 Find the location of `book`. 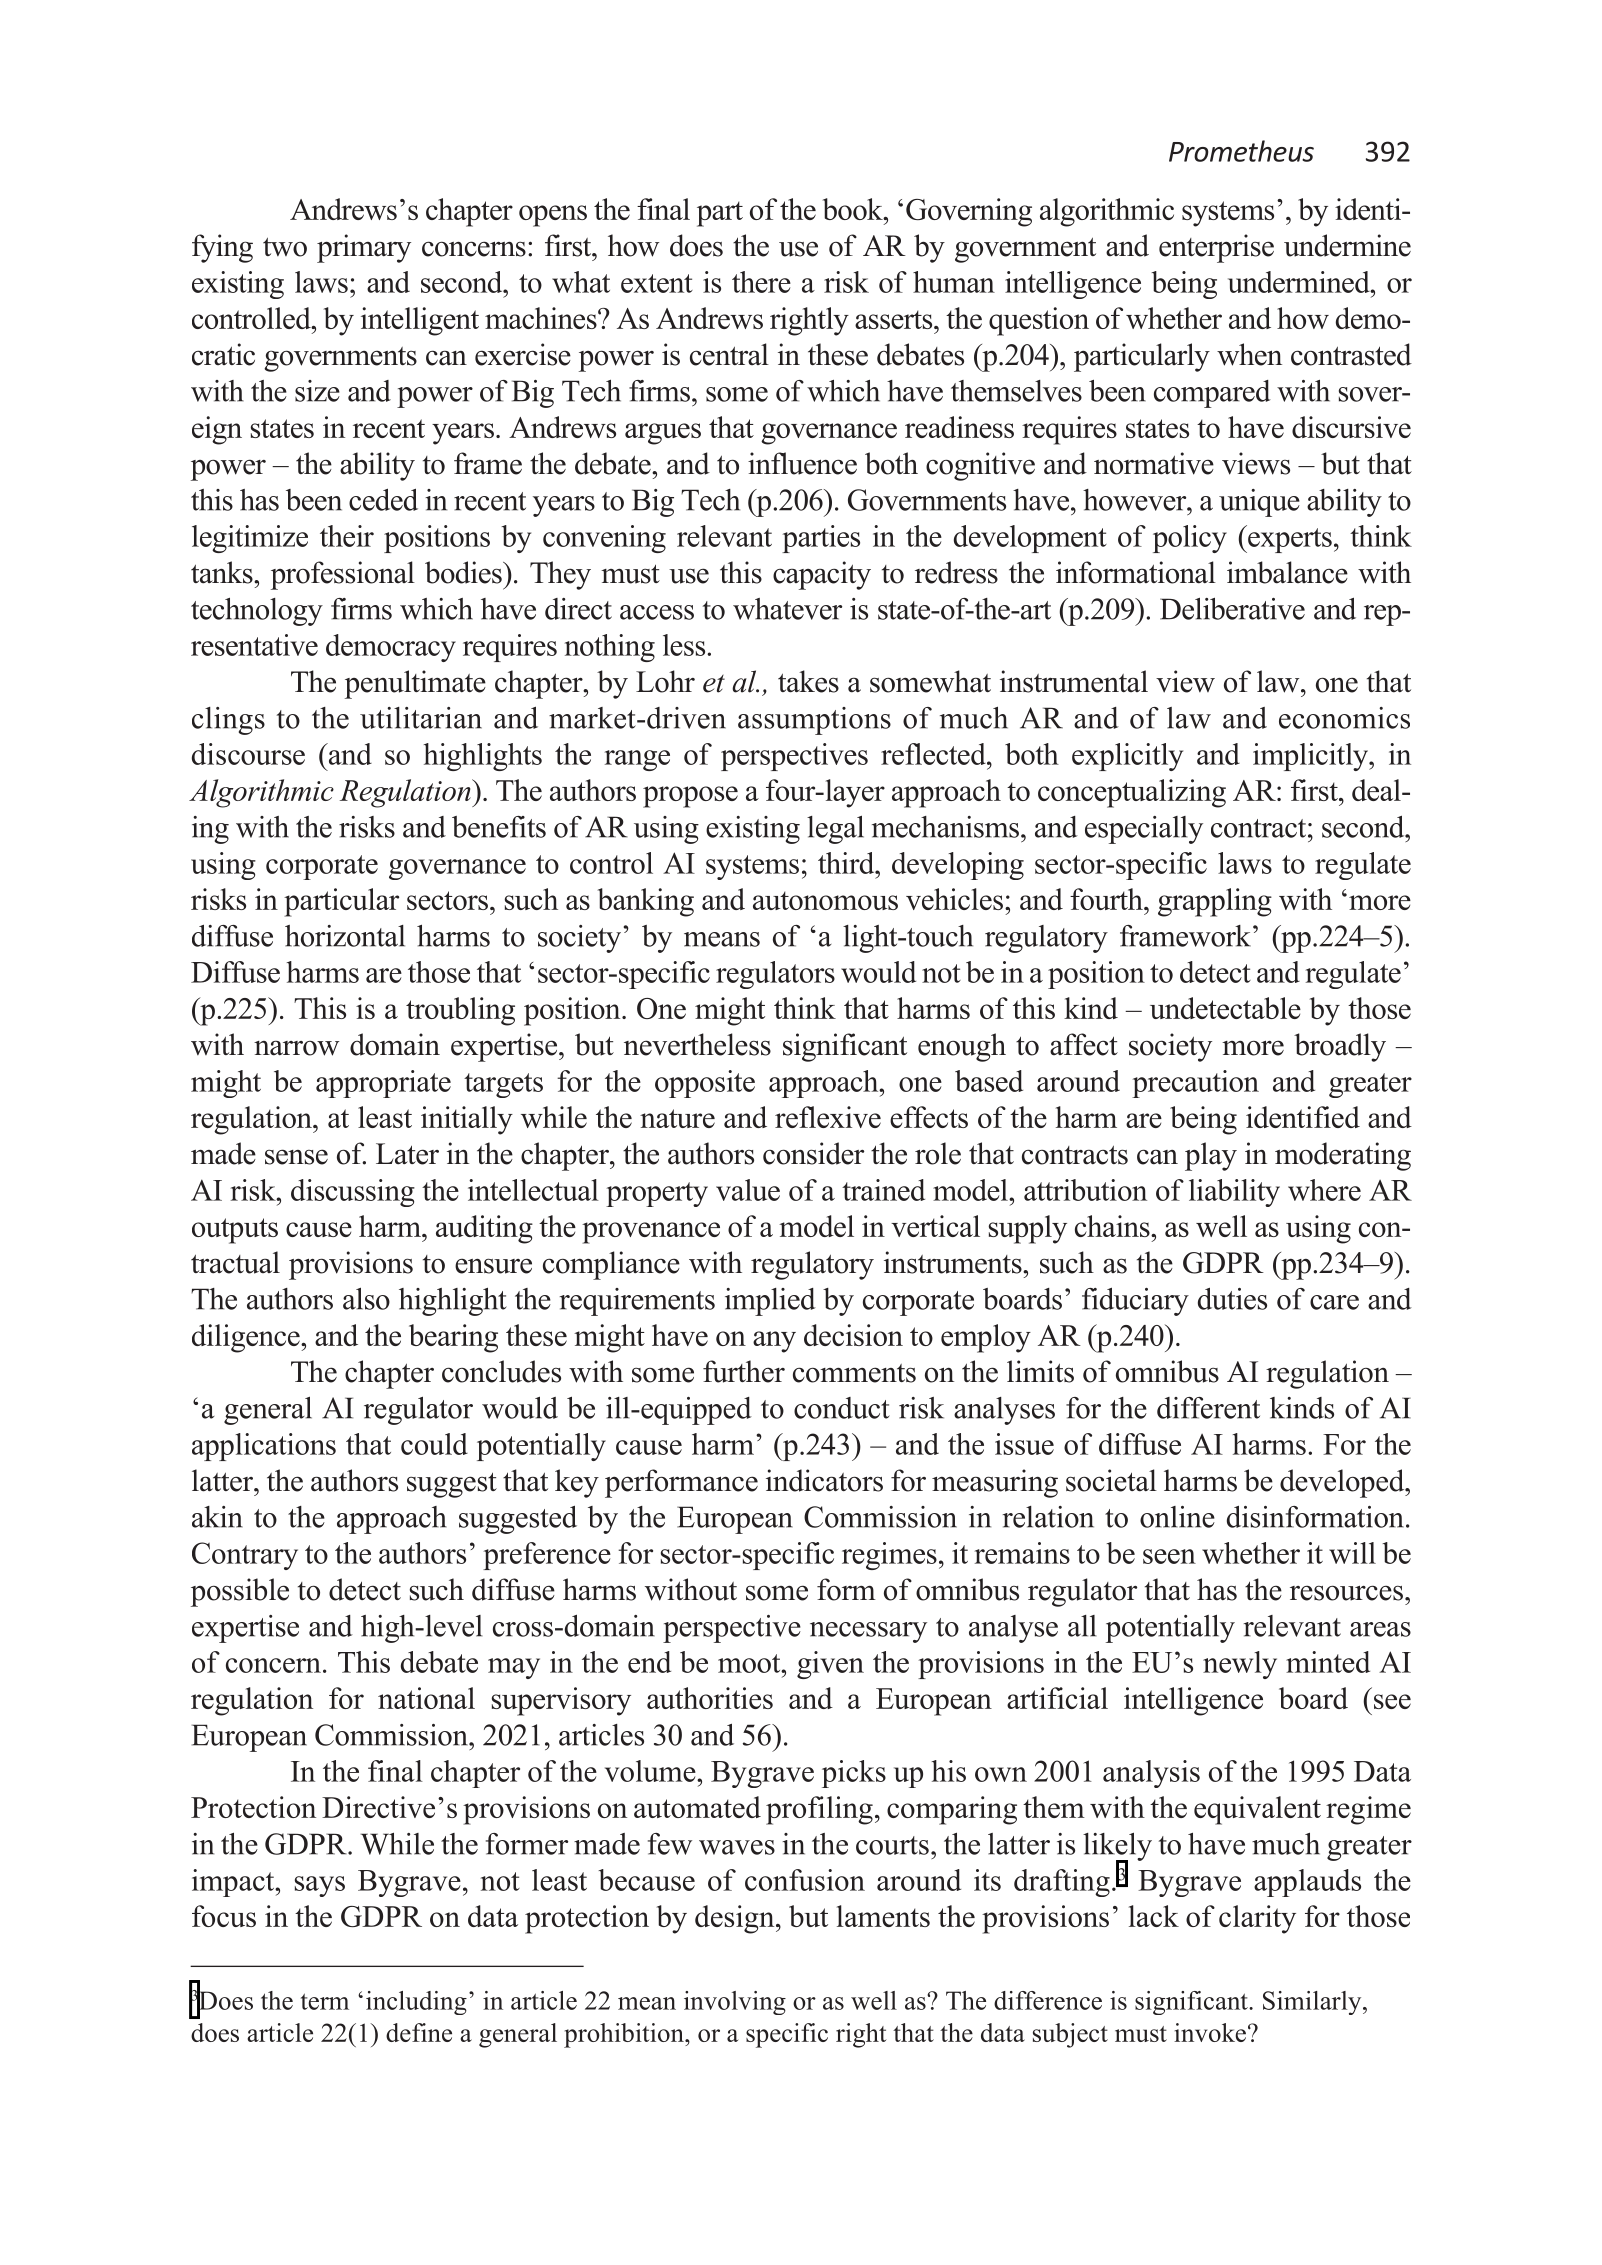

book is located at coordinates (854, 209).
